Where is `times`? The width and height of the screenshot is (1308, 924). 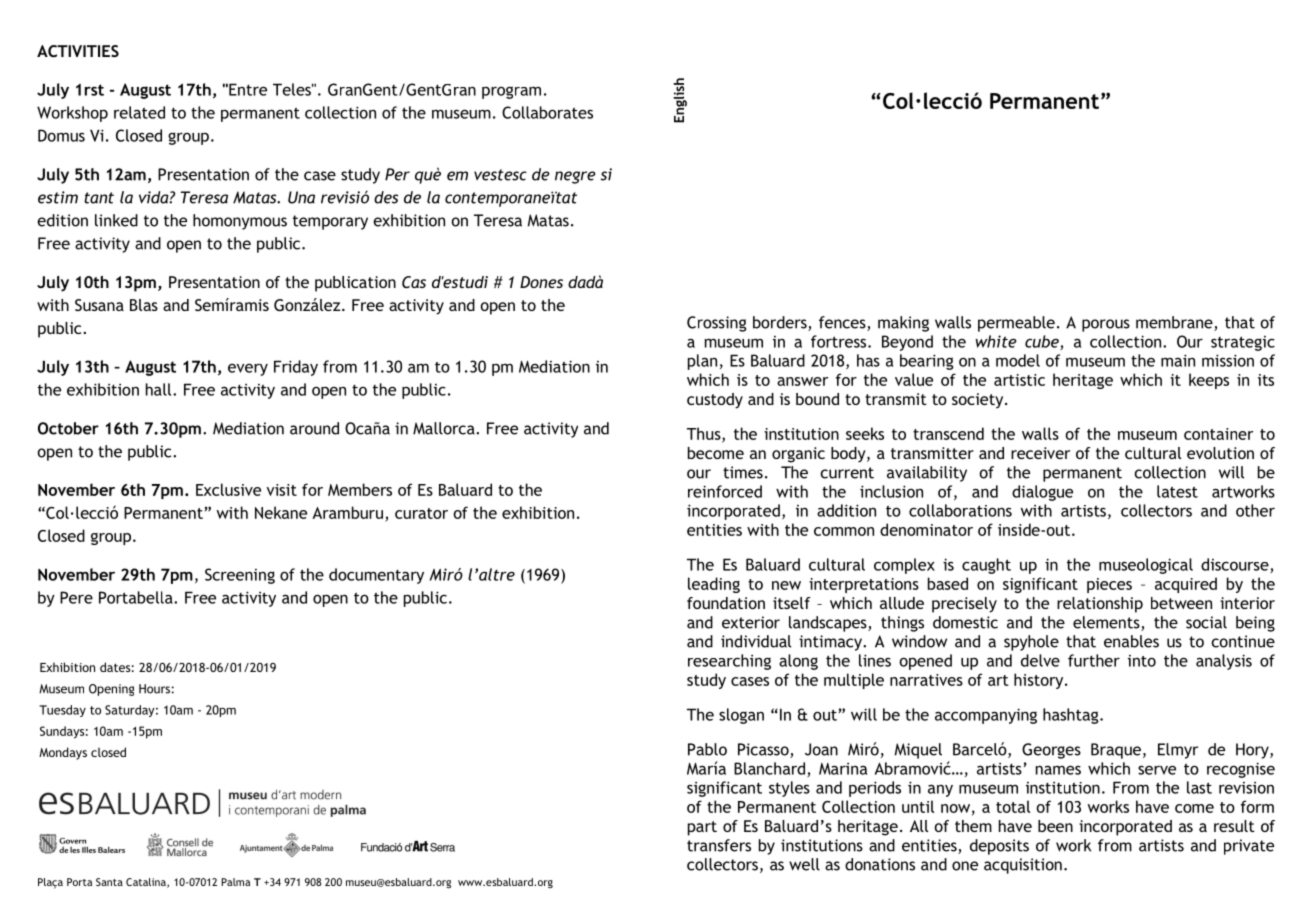
times is located at coordinates (743, 472).
